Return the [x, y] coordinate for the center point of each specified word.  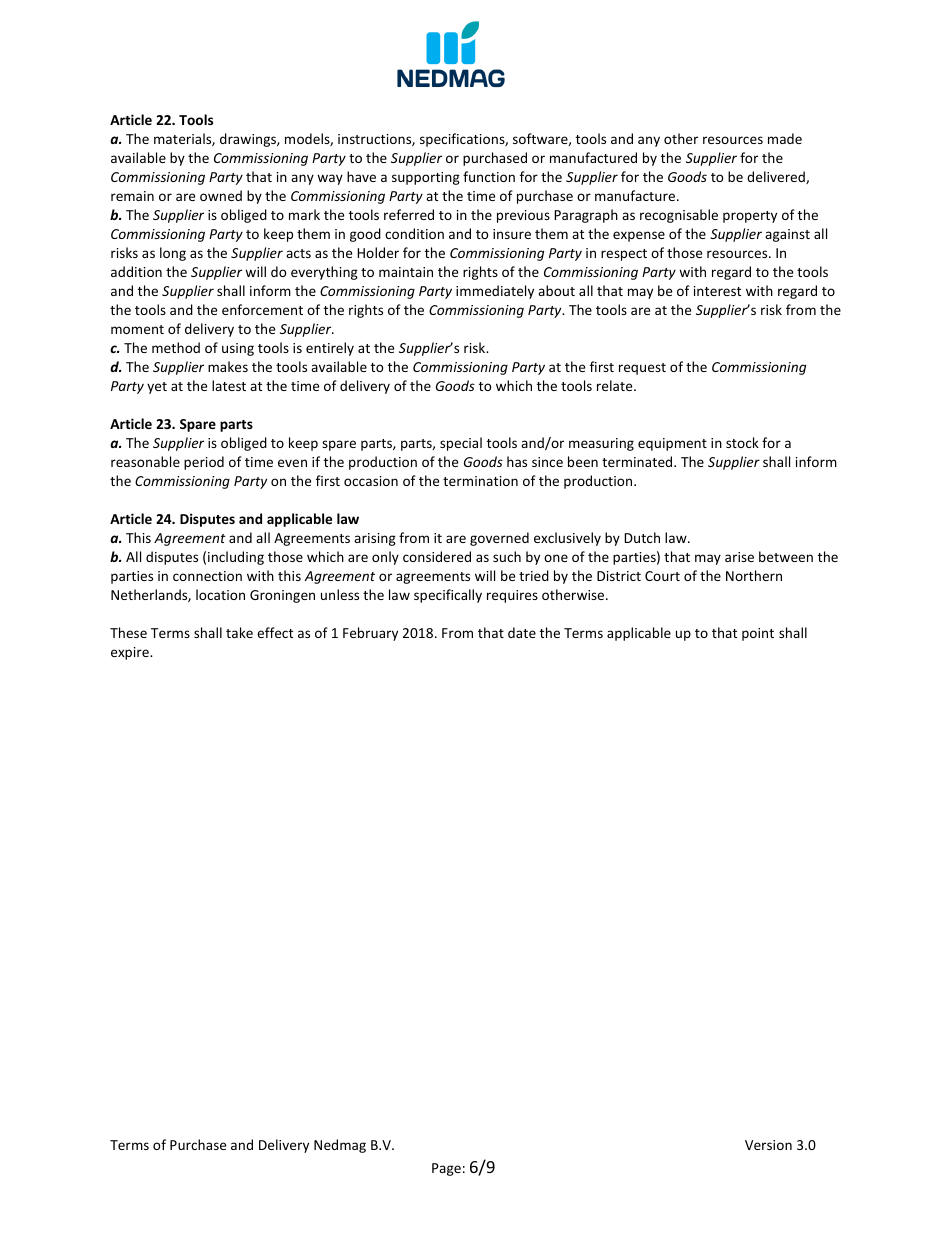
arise [739, 557]
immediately [495, 292]
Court [662, 576]
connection [207, 576]
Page [446, 1169]
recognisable [679, 216]
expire [131, 653]
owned [221, 195]
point [758, 634]
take [239, 632]
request [642, 369]
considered [437, 556]
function [489, 176]
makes [228, 366]
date [522, 632]
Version [768, 1145]
